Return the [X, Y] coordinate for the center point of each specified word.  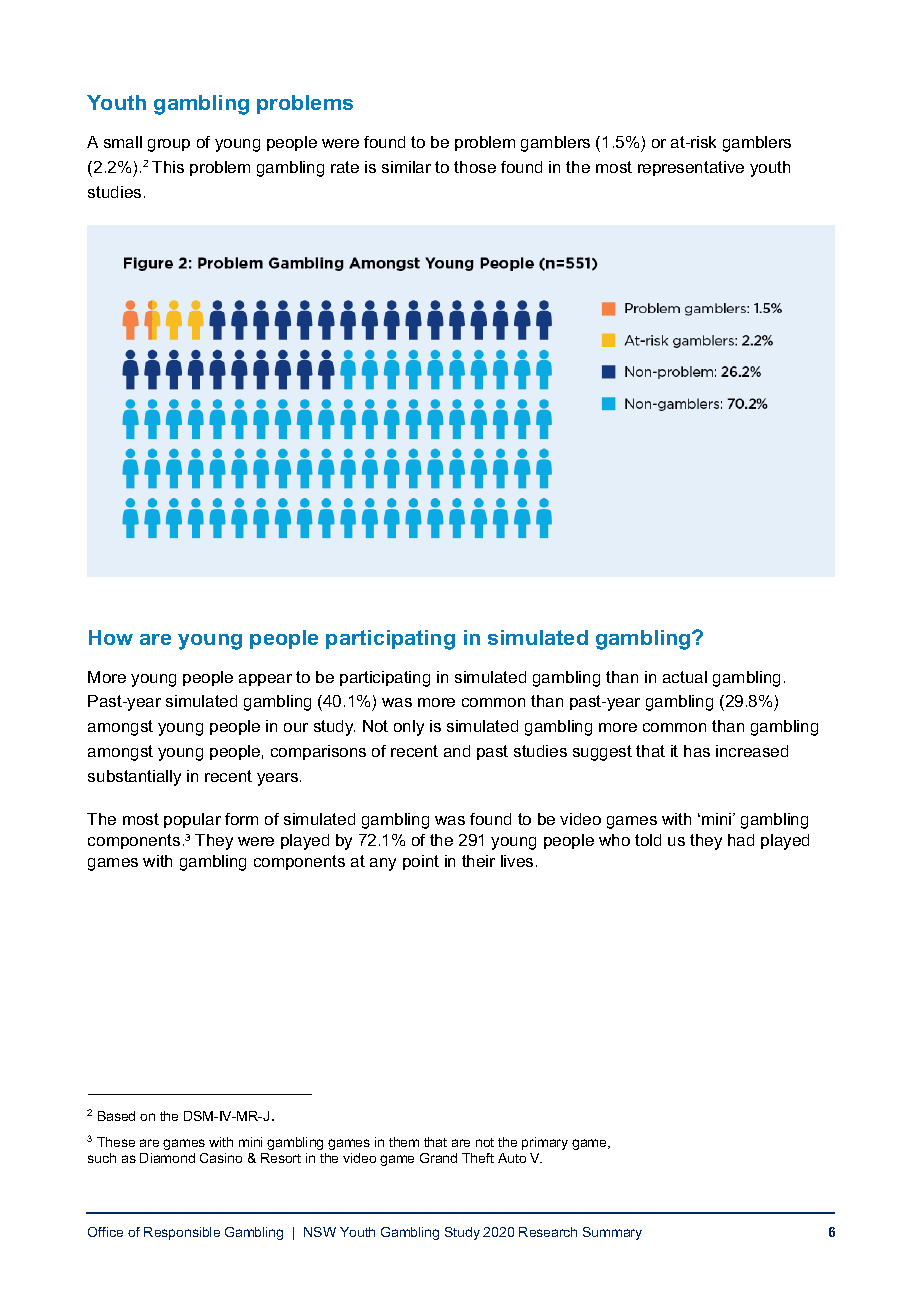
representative [691, 168]
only [409, 728]
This [168, 167]
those [475, 167]
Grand [438, 1158]
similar [406, 167]
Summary [612, 1233]
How [111, 637]
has [697, 751]
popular [192, 820]
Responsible [182, 1233]
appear [265, 680]
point [421, 862]
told [648, 840]
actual [685, 677]
